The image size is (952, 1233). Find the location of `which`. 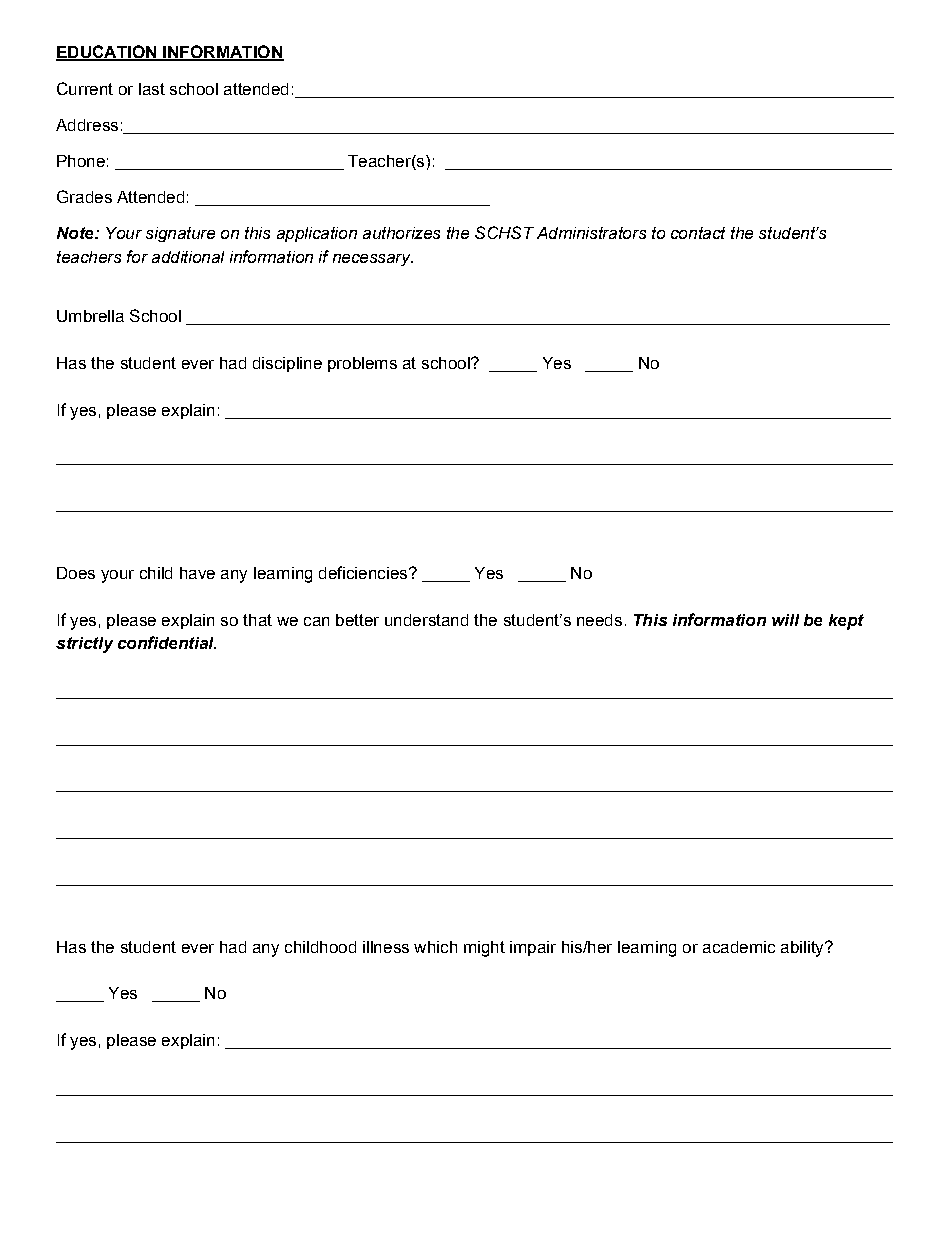

which is located at coordinates (435, 947).
